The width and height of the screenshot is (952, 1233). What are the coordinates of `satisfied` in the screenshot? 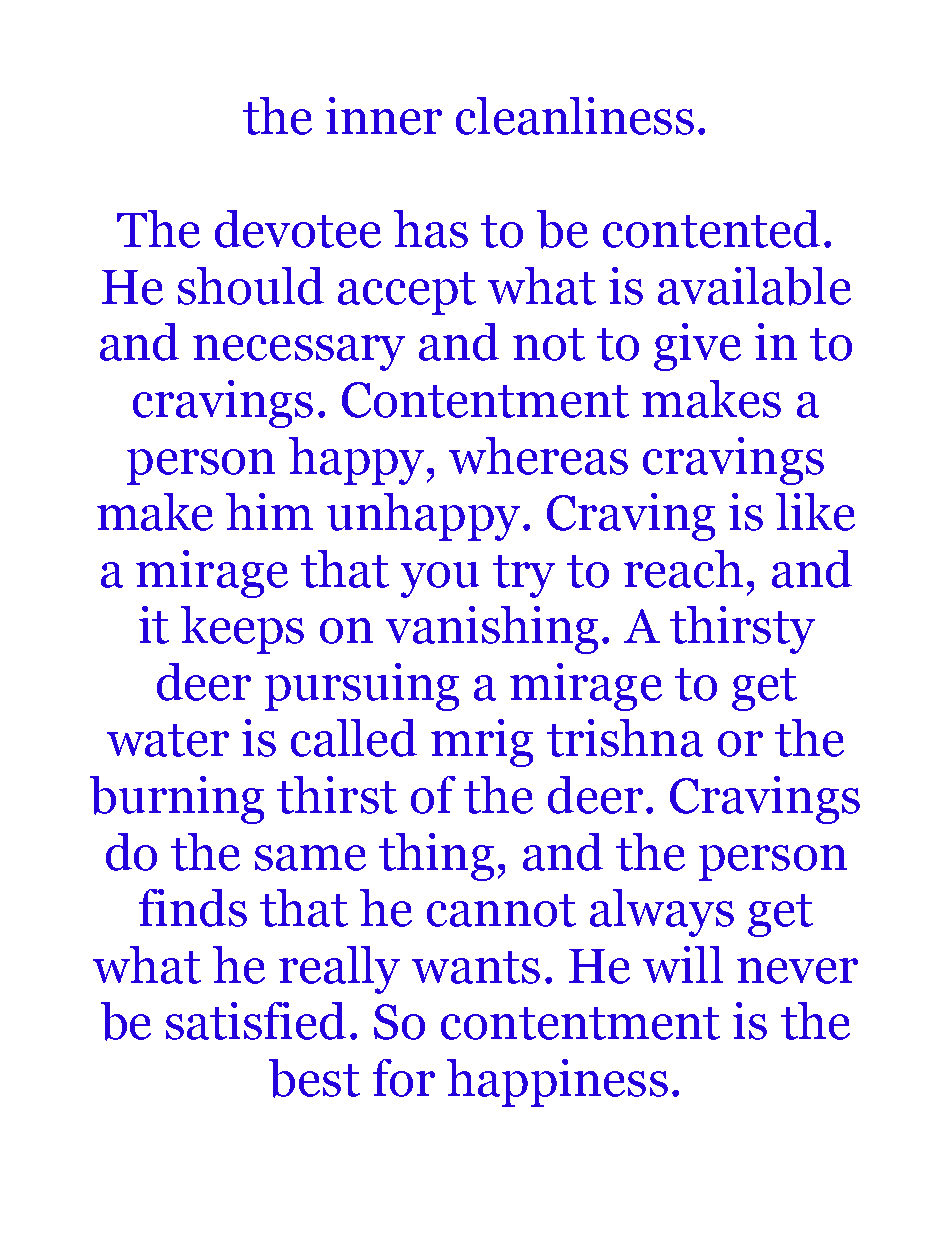 It's located at (256, 1021).
